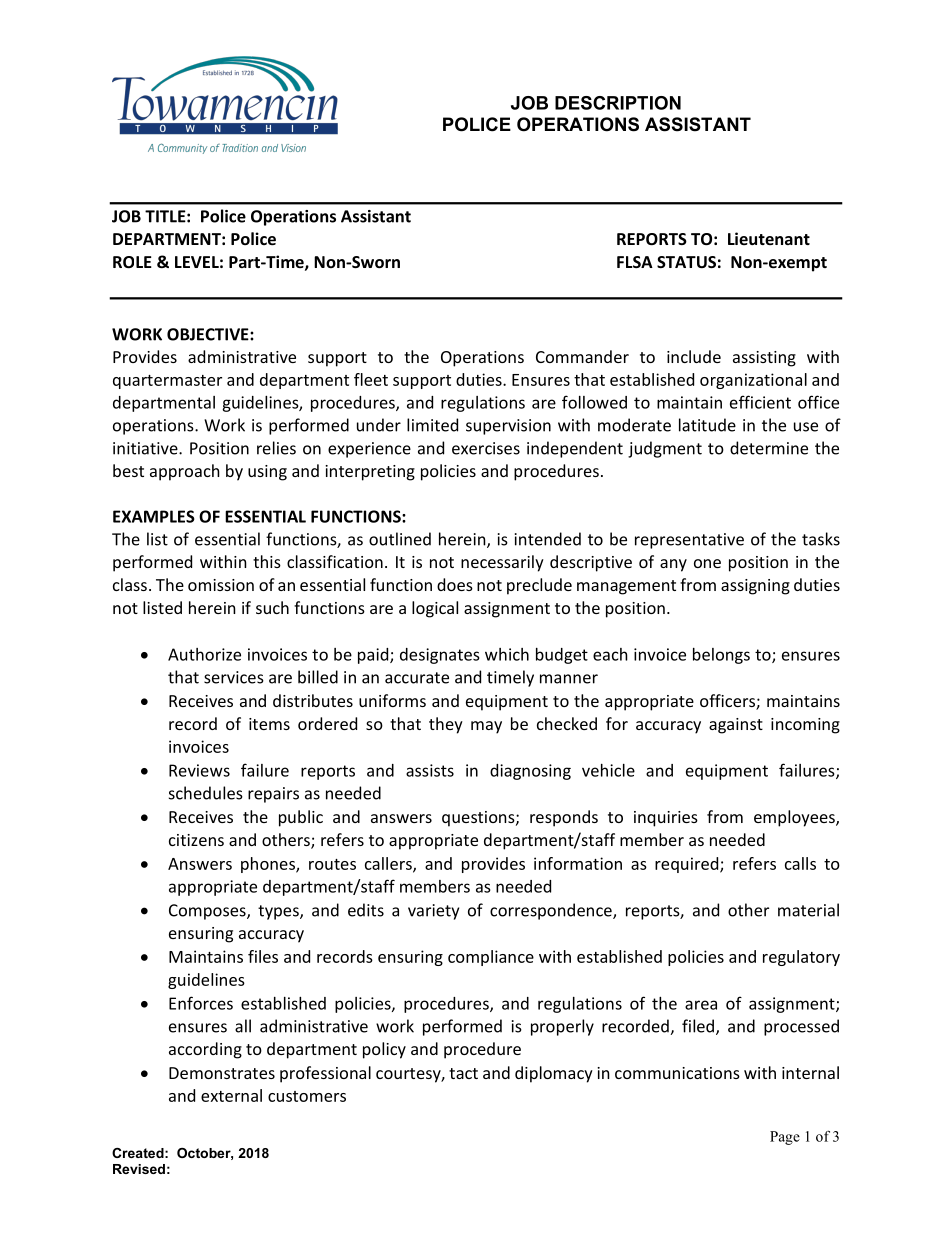  Describe the element at coordinates (132, 262) in the screenshot. I see `ROLE` at that location.
